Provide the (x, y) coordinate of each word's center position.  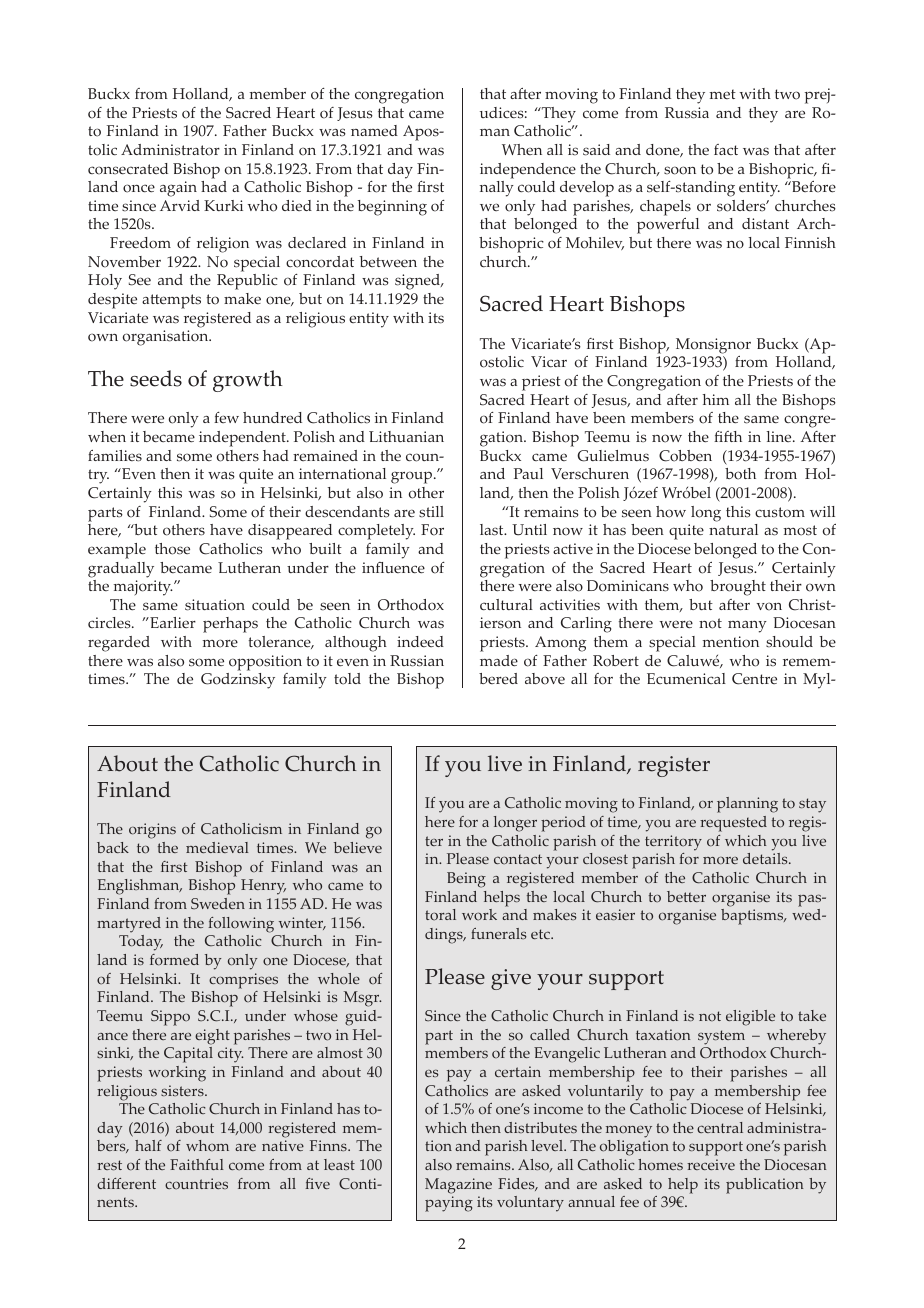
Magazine (458, 1186)
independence (528, 171)
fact (726, 149)
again (178, 189)
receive (711, 1164)
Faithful (197, 1164)
